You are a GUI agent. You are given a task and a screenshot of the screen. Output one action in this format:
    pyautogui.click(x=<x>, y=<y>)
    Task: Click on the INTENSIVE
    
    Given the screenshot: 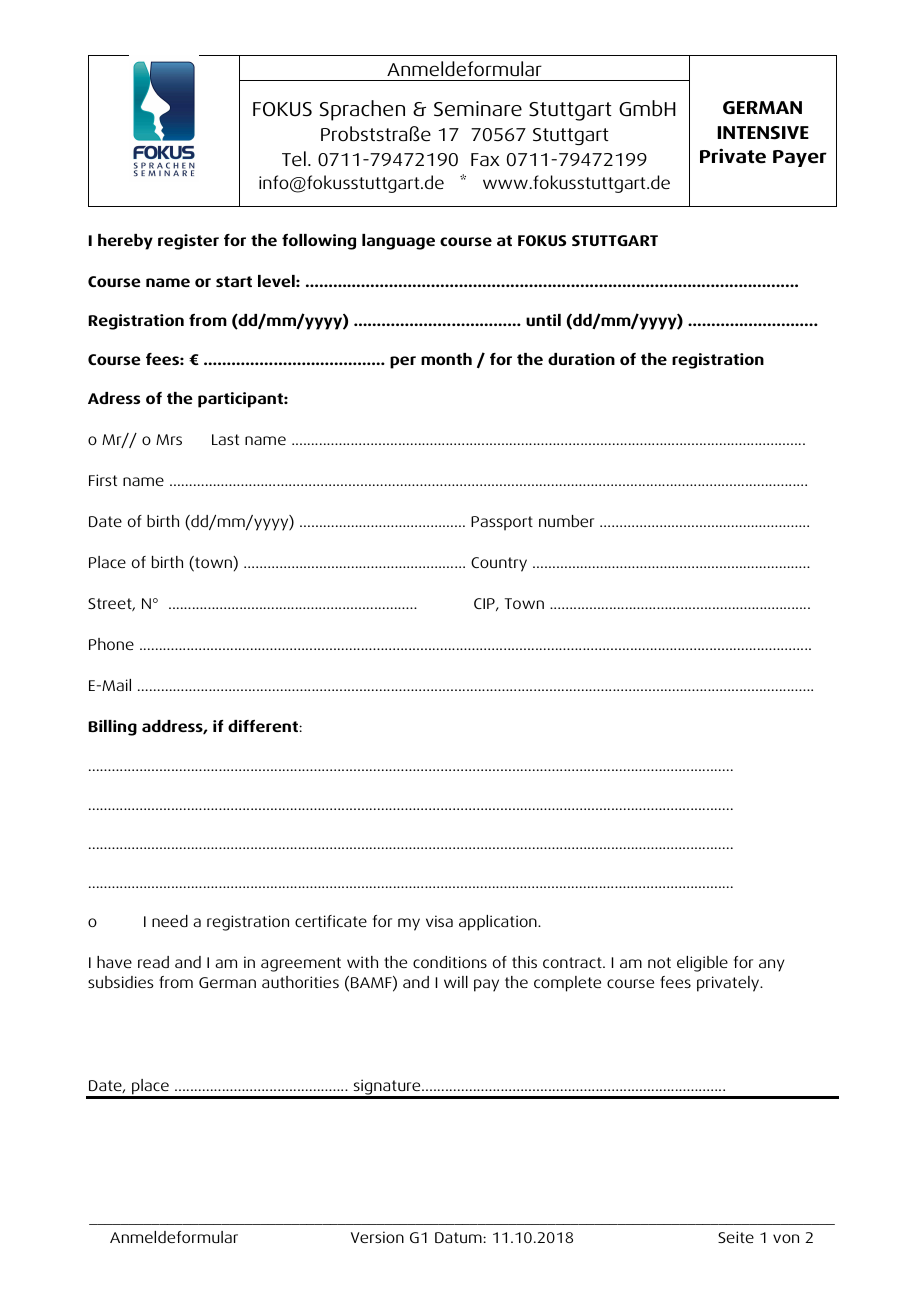 What is the action you would take?
    pyautogui.click(x=763, y=133)
